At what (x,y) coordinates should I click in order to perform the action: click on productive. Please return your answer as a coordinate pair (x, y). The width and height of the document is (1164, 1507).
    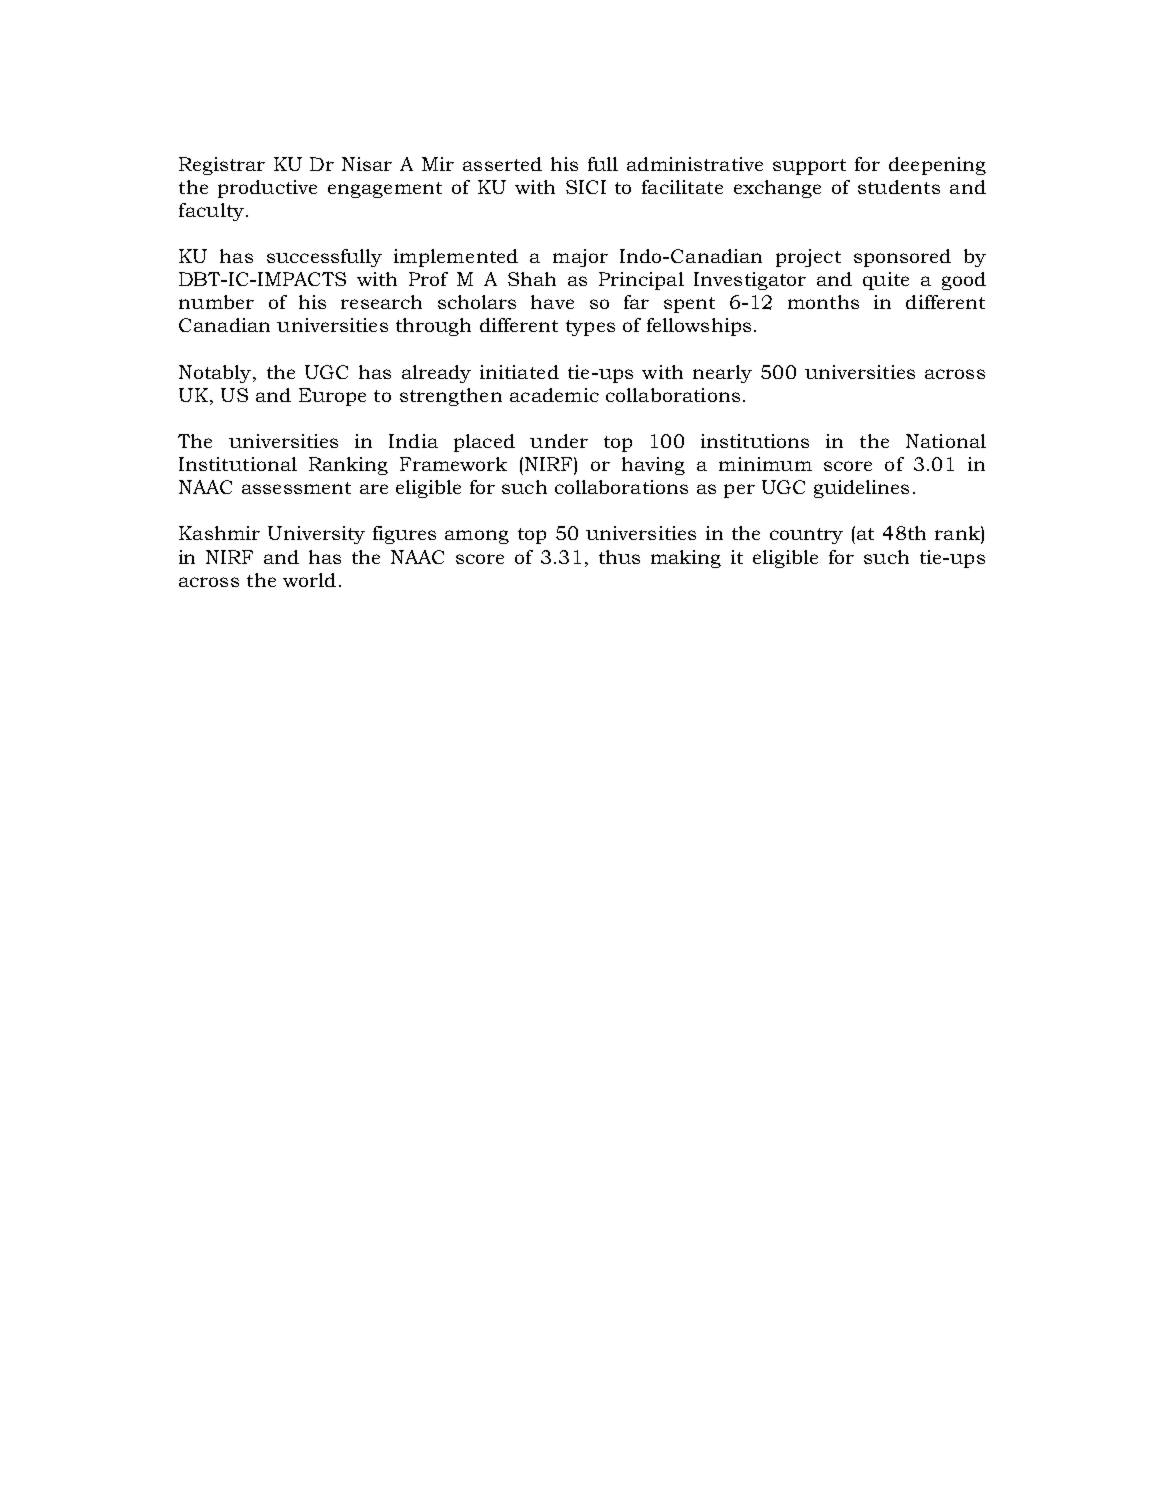
    Looking at the image, I should click on (267, 189).
